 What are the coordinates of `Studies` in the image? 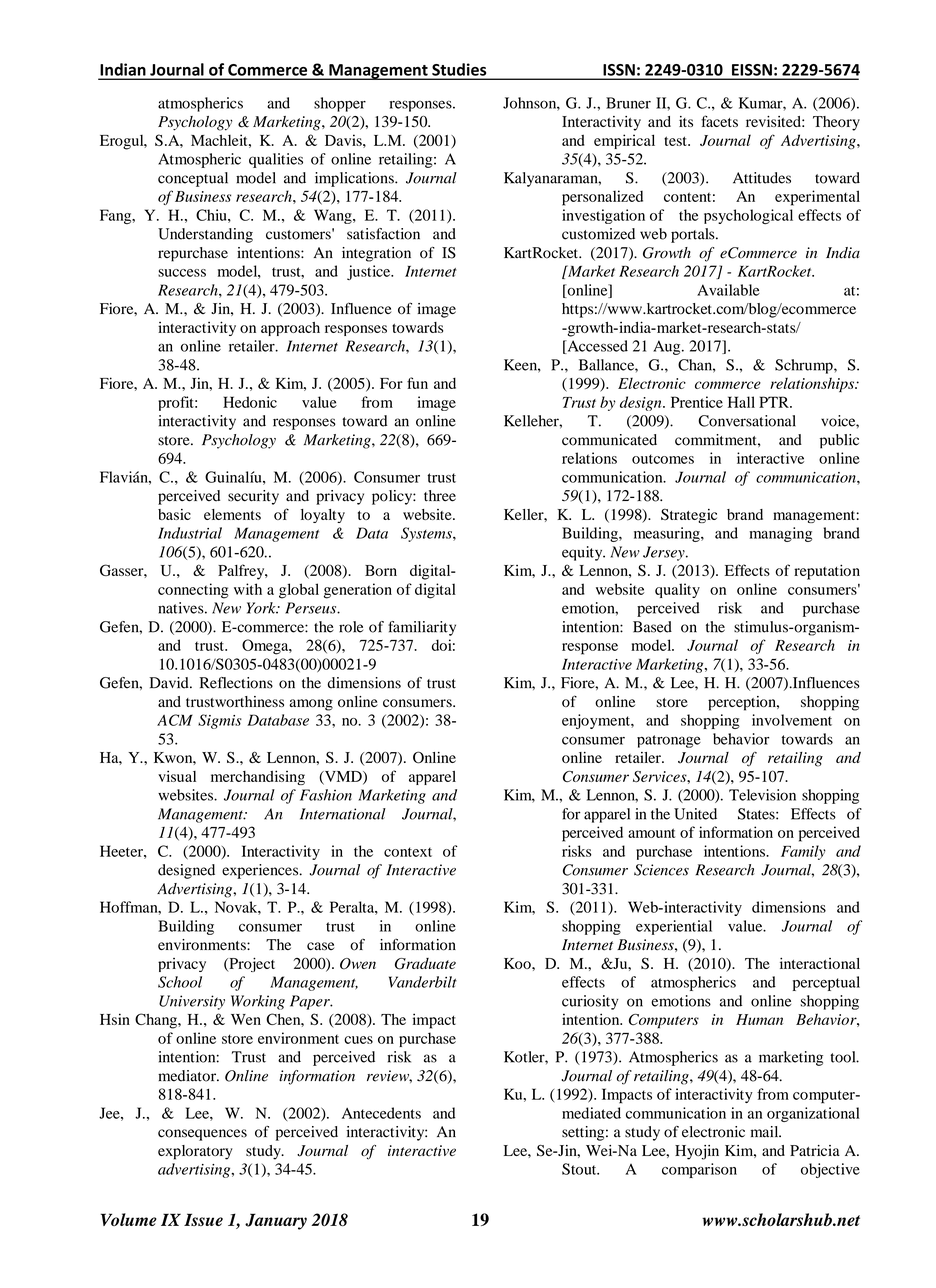 It's located at (459, 69).
